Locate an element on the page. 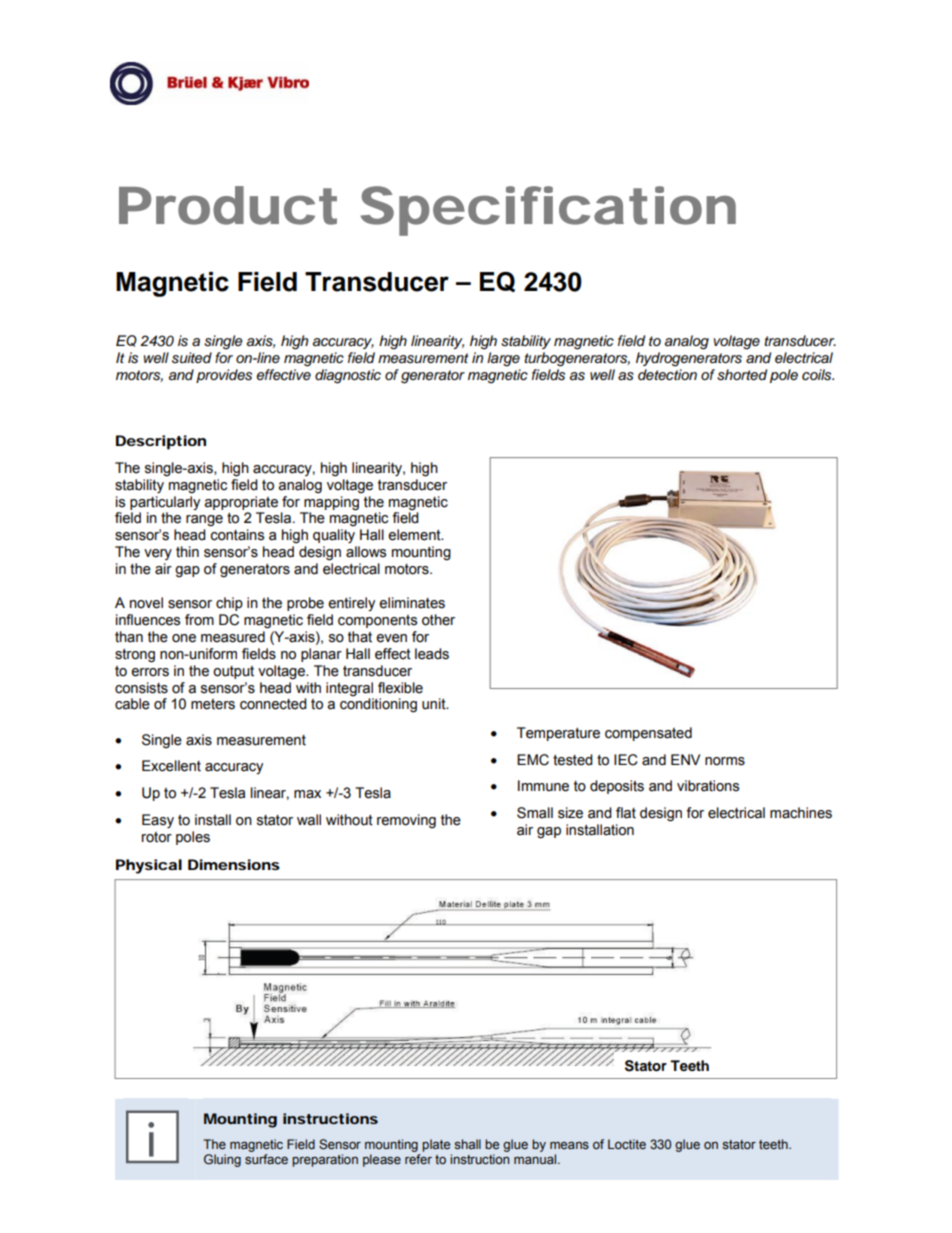 This document has width=952, height=1233. norms is located at coordinates (725, 761).
